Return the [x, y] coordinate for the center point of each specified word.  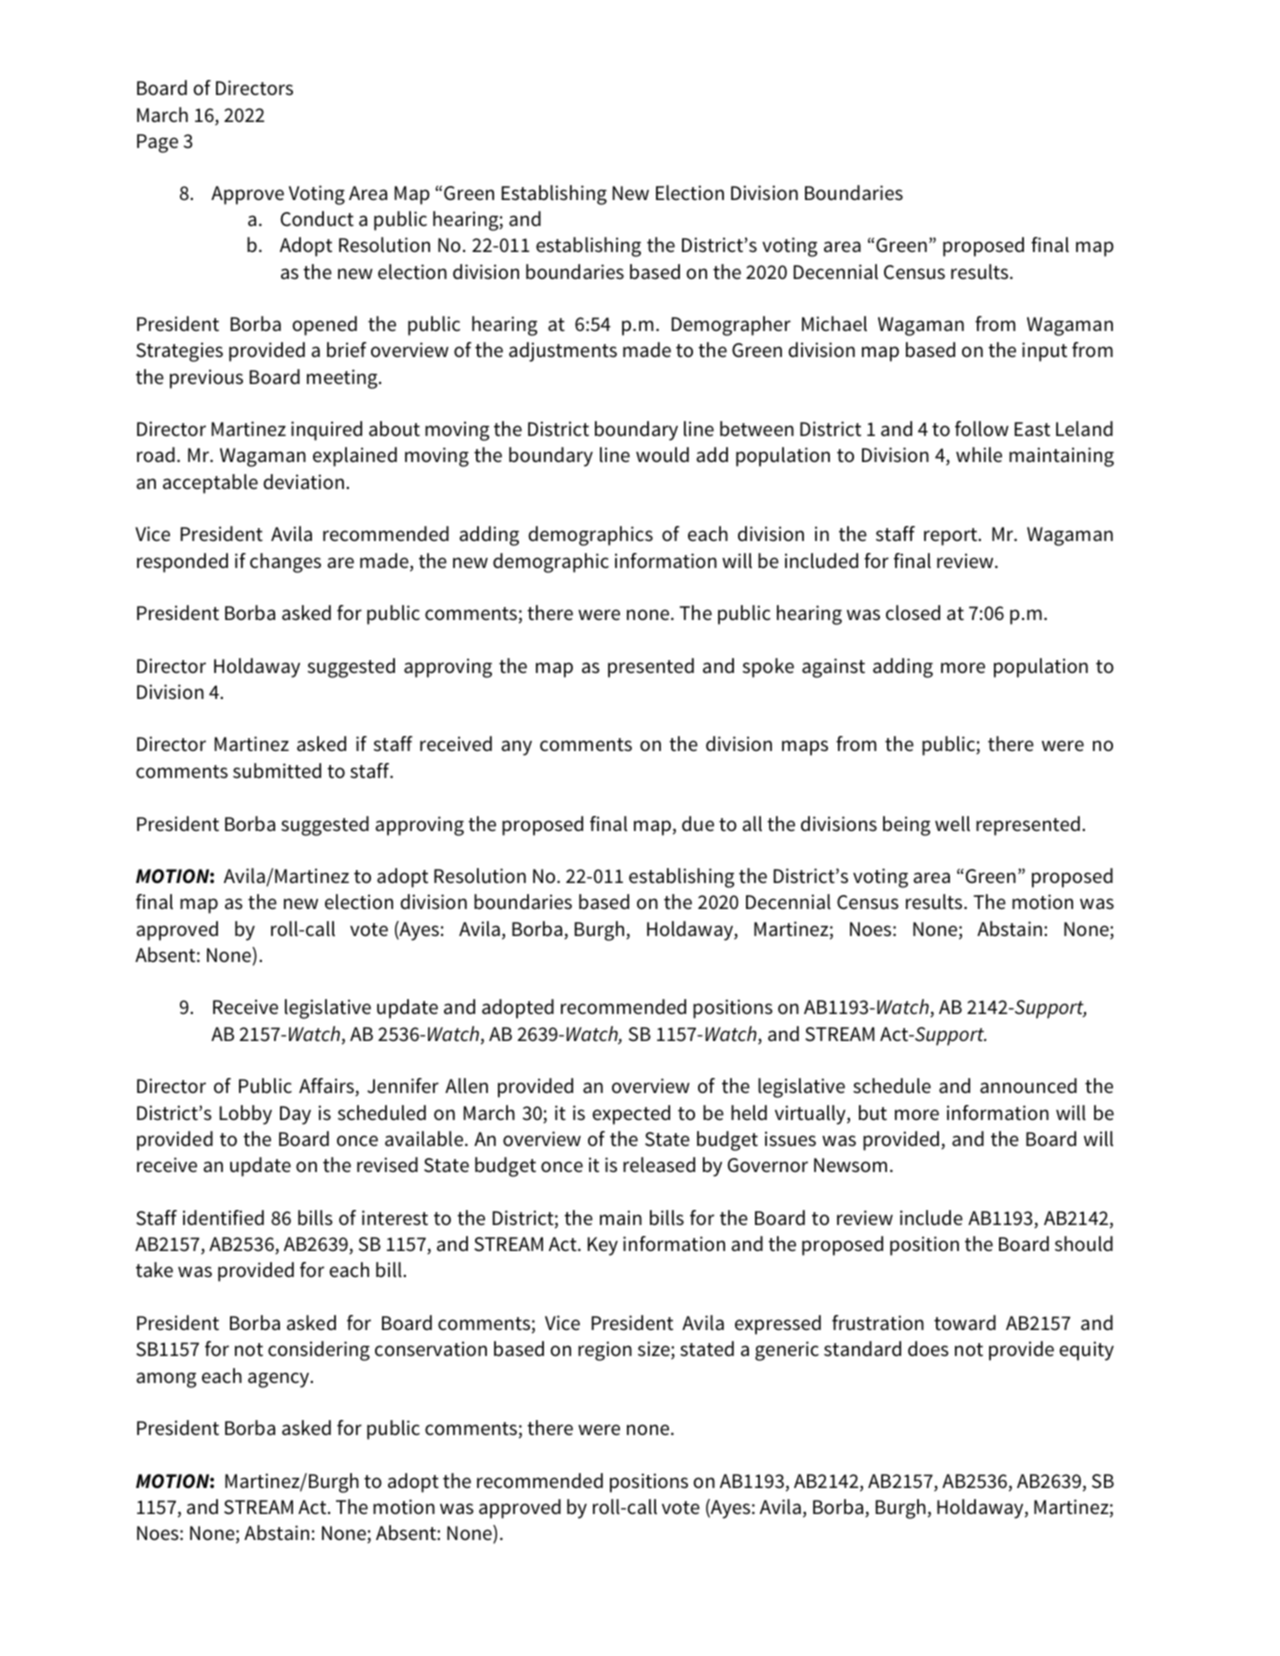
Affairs [327, 1087]
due [698, 824]
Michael [834, 324]
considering [319, 1351]
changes [285, 563]
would [662, 455]
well [952, 824]
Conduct [317, 219]
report [952, 537]
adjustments [563, 352]
